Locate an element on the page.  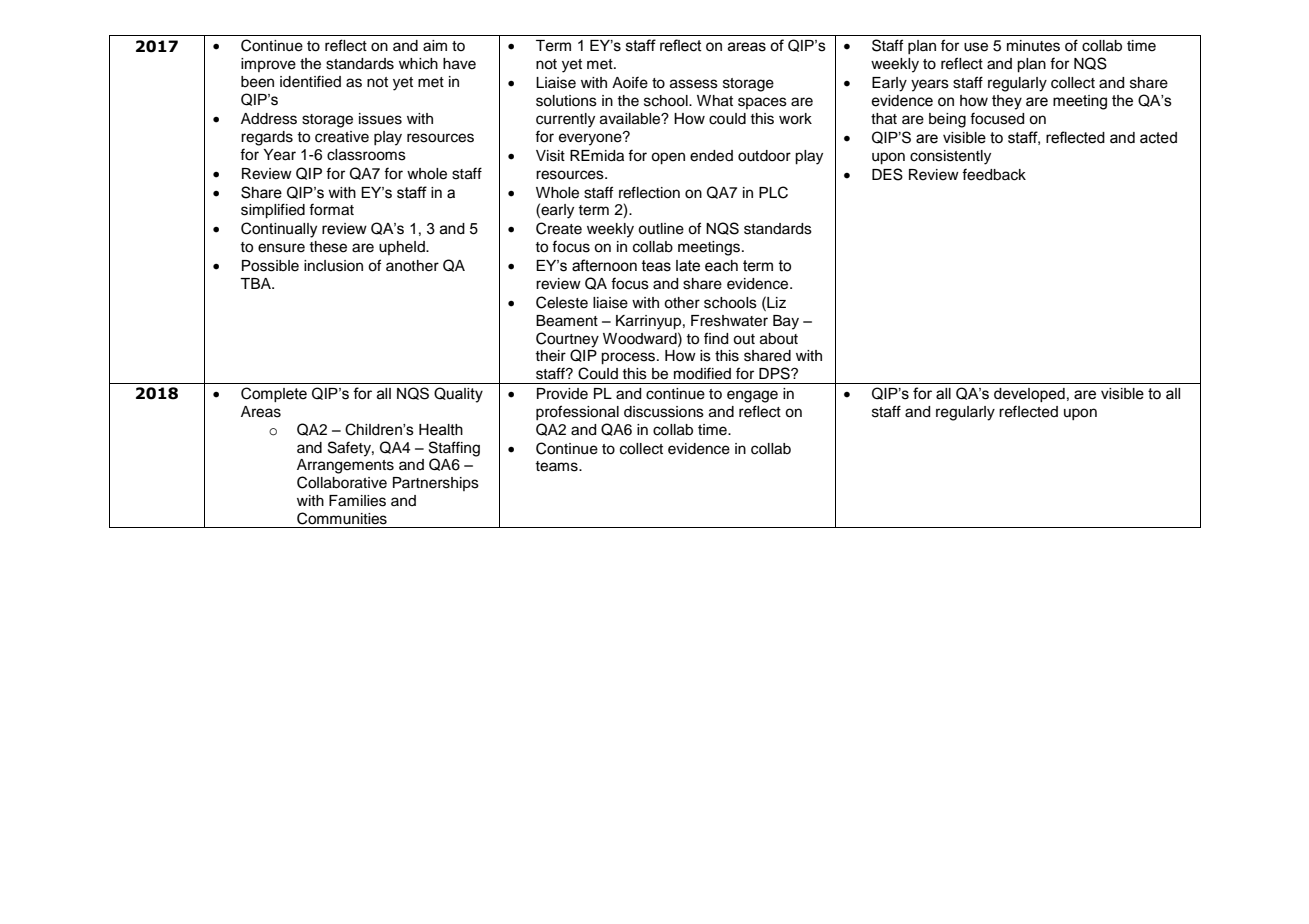
classrooms is located at coordinates (366, 155).
